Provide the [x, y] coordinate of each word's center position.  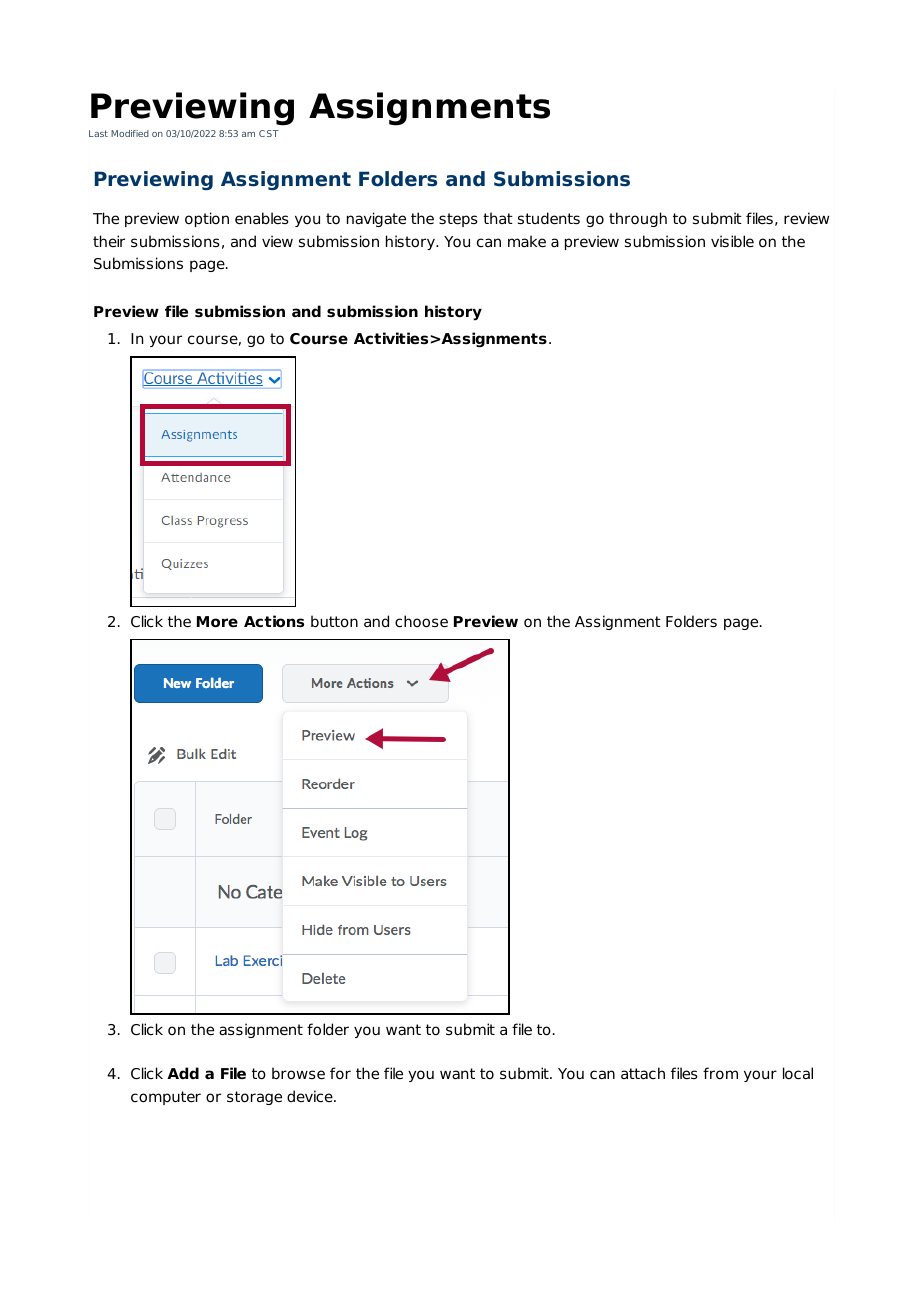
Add [183, 1073]
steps [458, 220]
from [720, 1073]
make [527, 241]
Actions [274, 621]
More [217, 622]
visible [732, 241]
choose [421, 621]
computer [166, 1098]
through [638, 219]
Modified [130, 133]
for [340, 1073]
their [109, 241]
